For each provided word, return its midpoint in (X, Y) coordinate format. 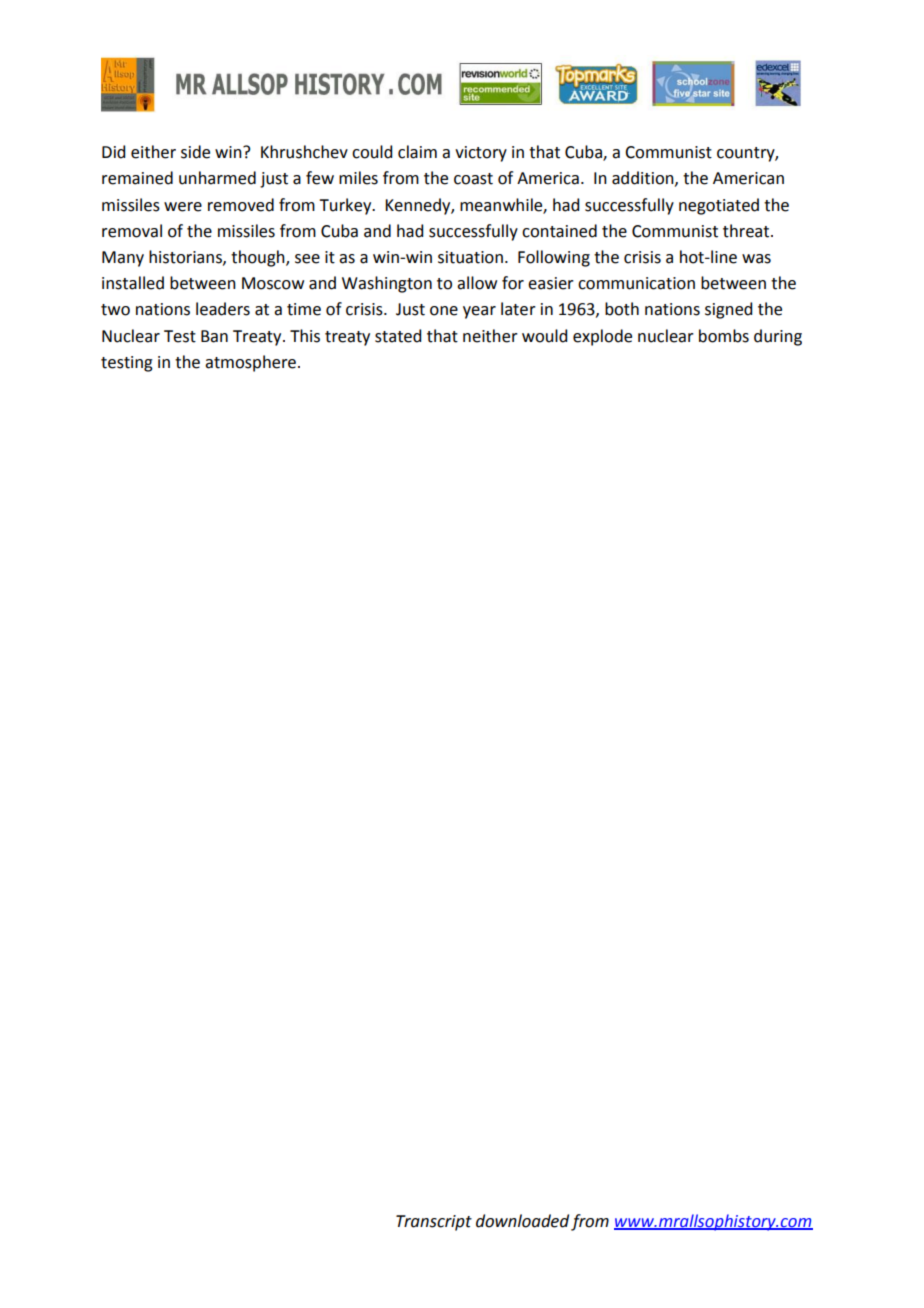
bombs (724, 336)
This (305, 336)
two (115, 310)
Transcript (434, 1223)
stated (398, 336)
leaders (223, 309)
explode (602, 337)
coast (473, 179)
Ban (214, 336)
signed (728, 310)
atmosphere (250, 363)
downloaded (522, 1221)
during (778, 337)
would (544, 336)
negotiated (719, 206)
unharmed (217, 178)
